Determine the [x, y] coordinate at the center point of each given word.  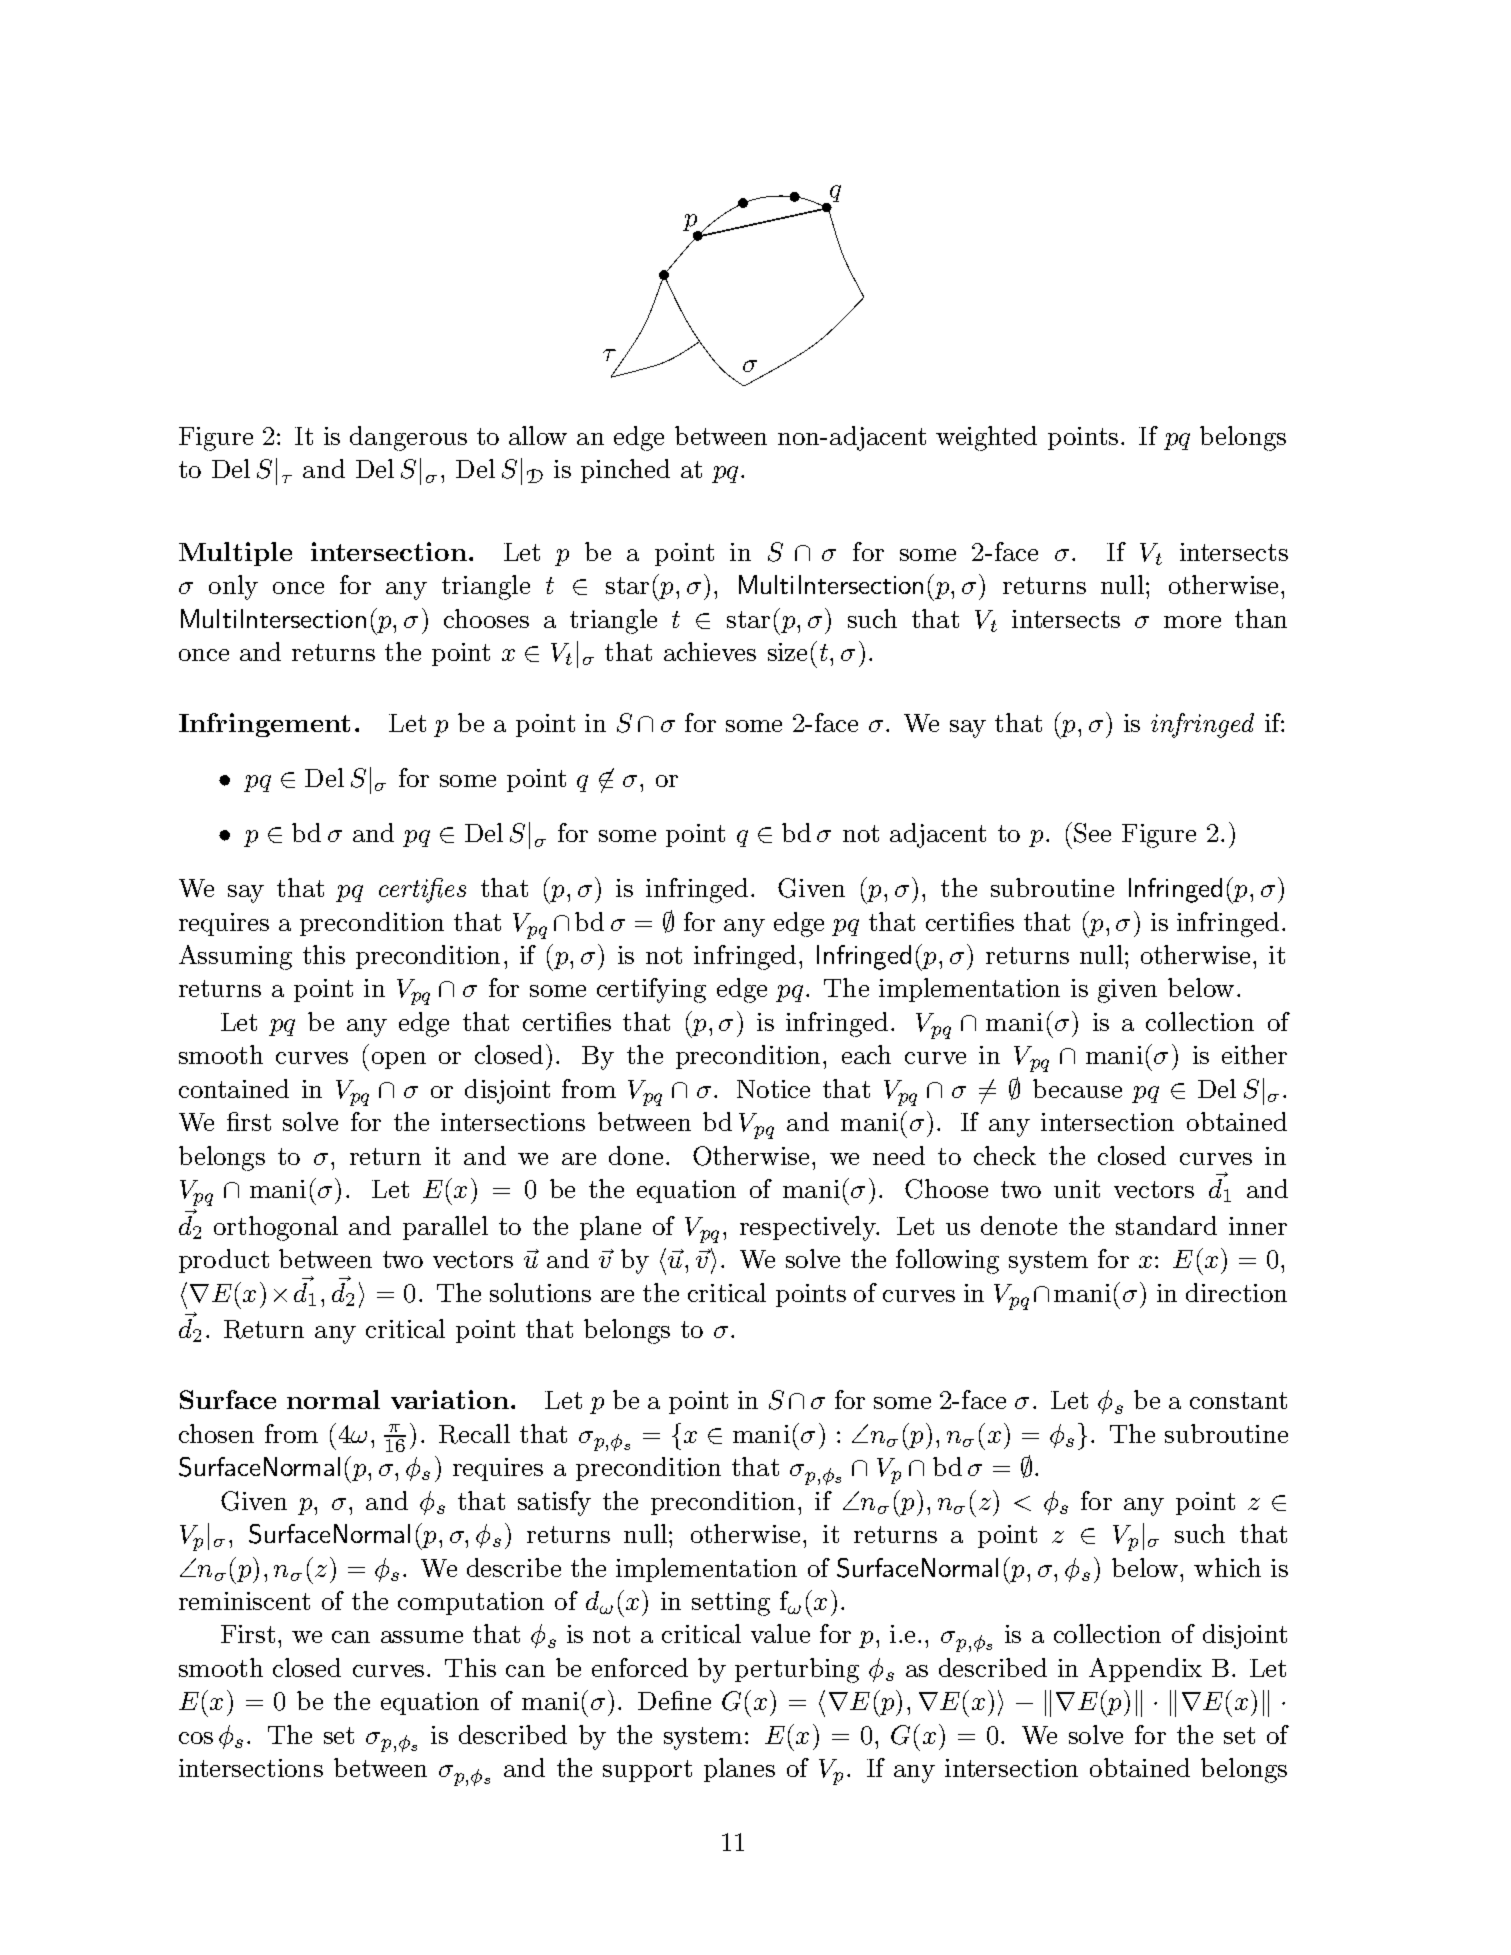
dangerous [408, 438]
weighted [986, 438]
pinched [625, 471]
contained [234, 1088]
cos [196, 1738]
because [1077, 1088]
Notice [773, 1089]
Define [674, 1700]
